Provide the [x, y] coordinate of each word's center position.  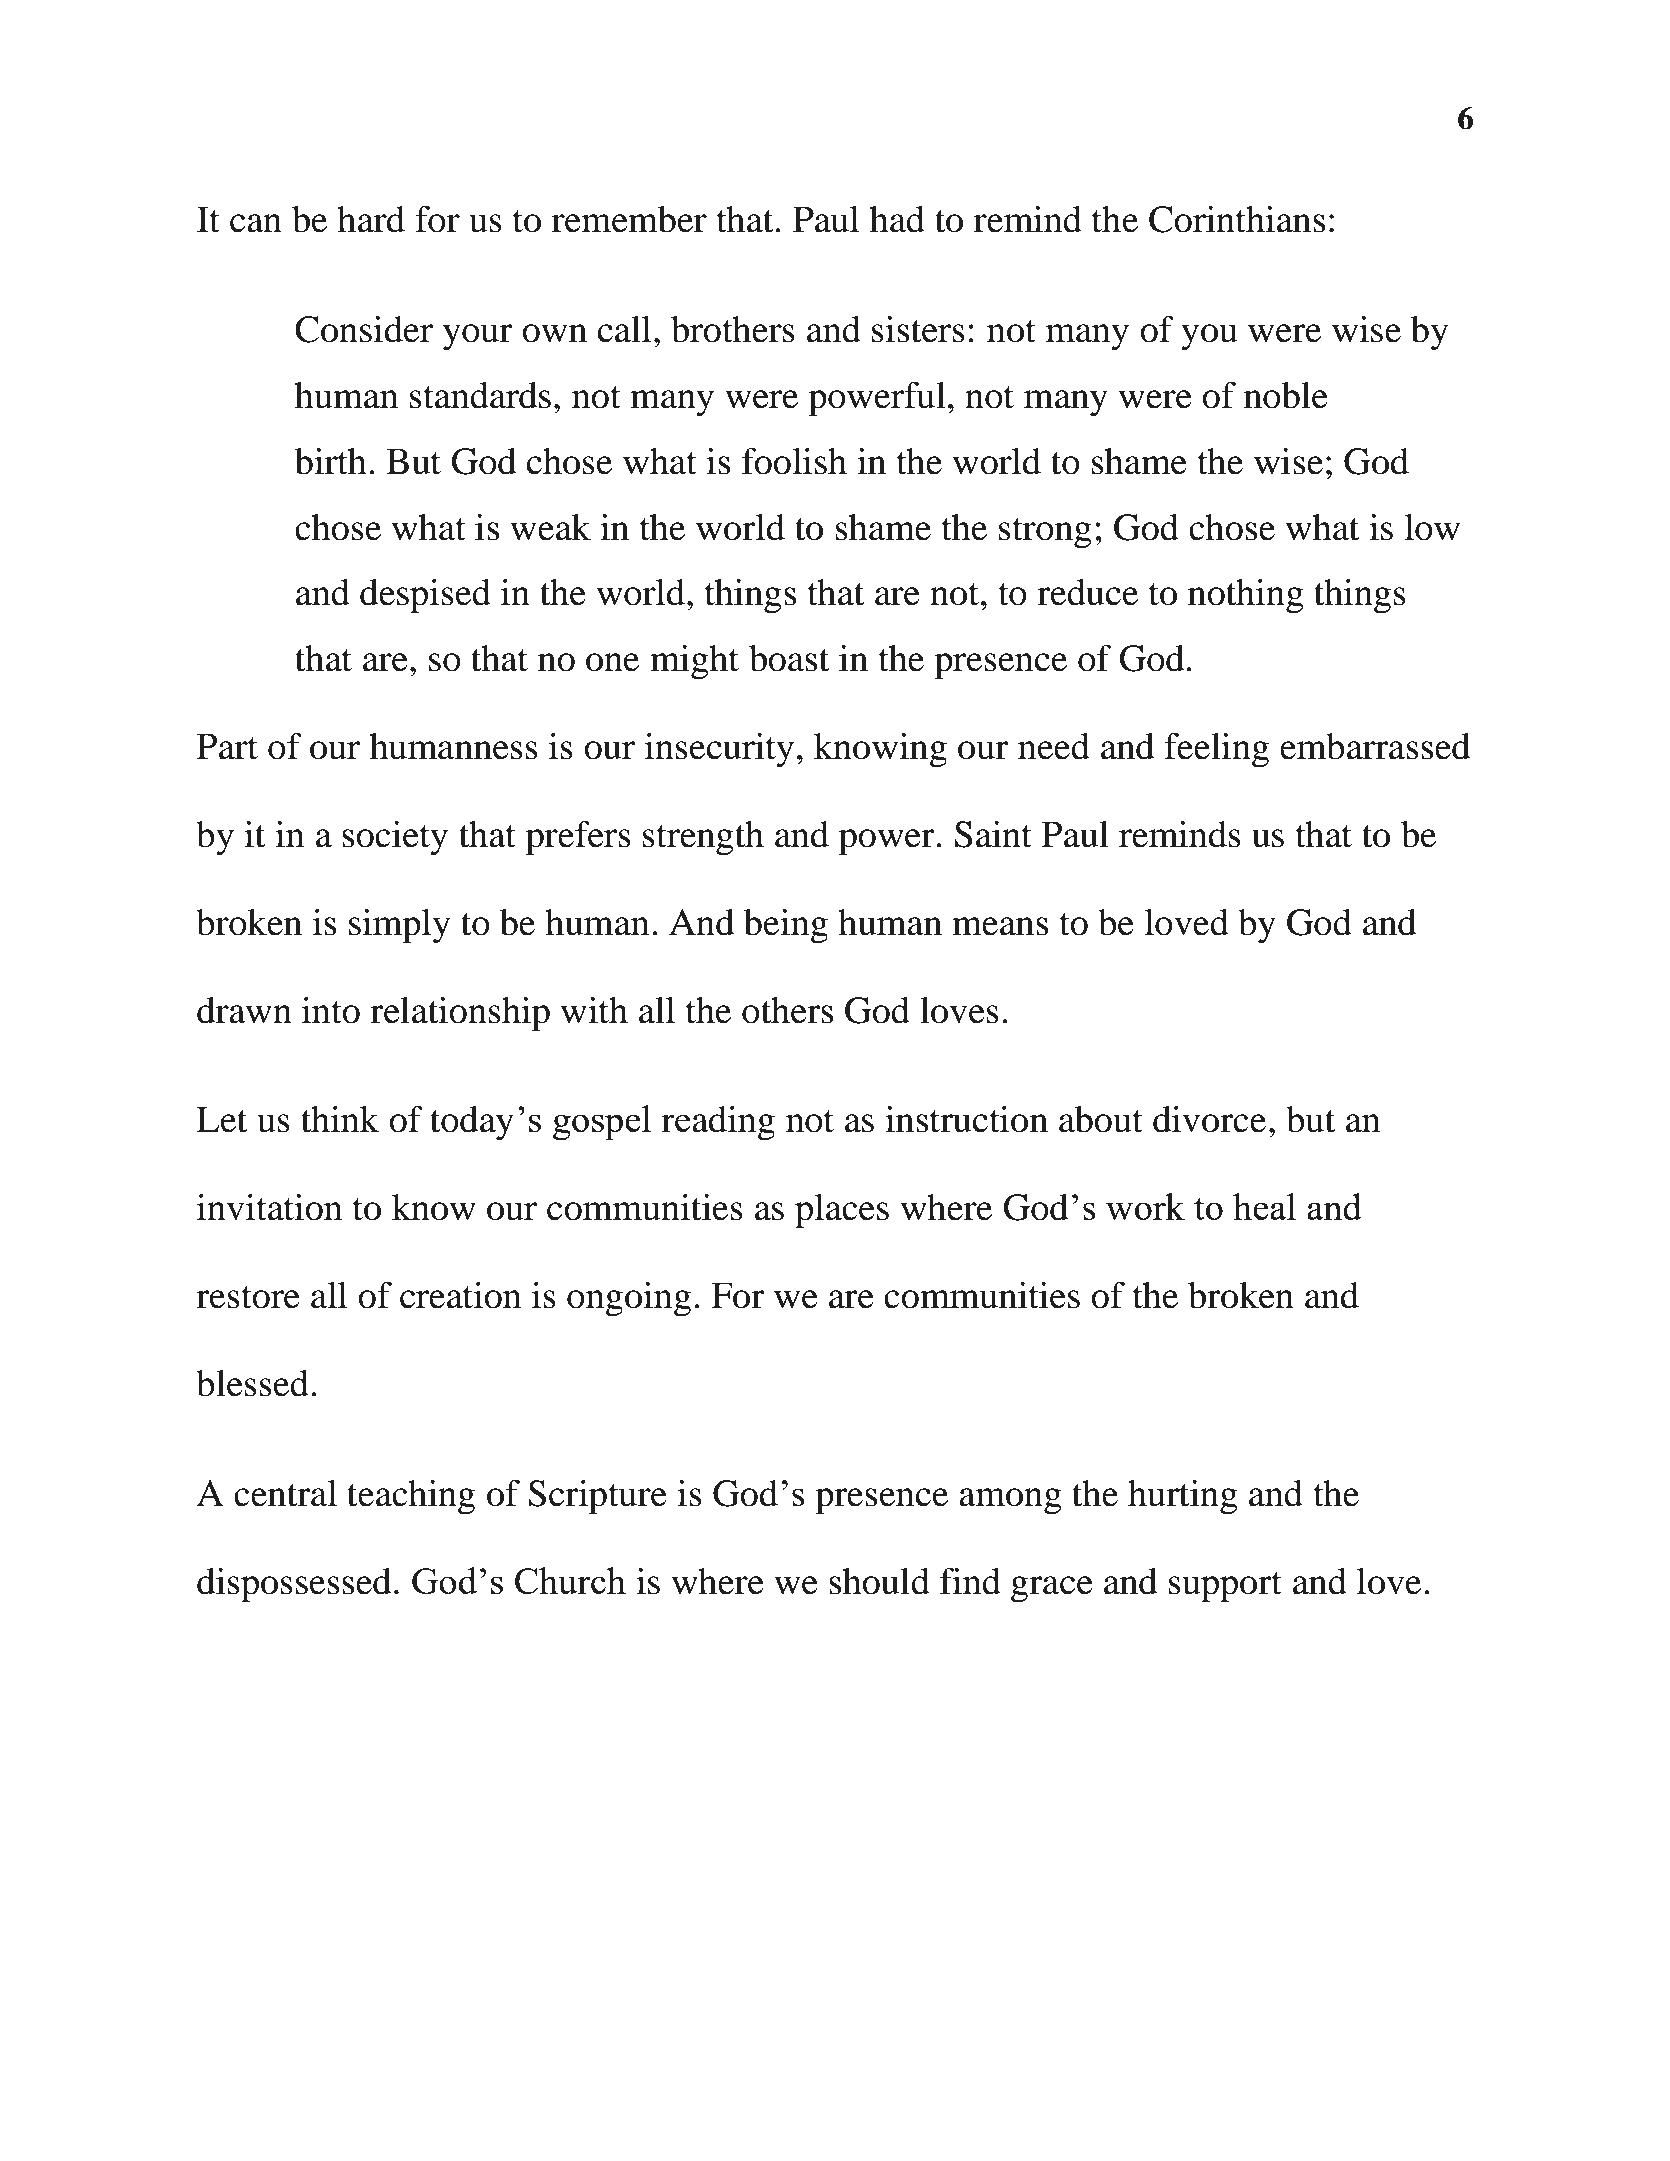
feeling [1216, 750]
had [897, 219]
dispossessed [294, 1585]
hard [371, 219]
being [786, 926]
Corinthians [1237, 219]
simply [399, 926]
